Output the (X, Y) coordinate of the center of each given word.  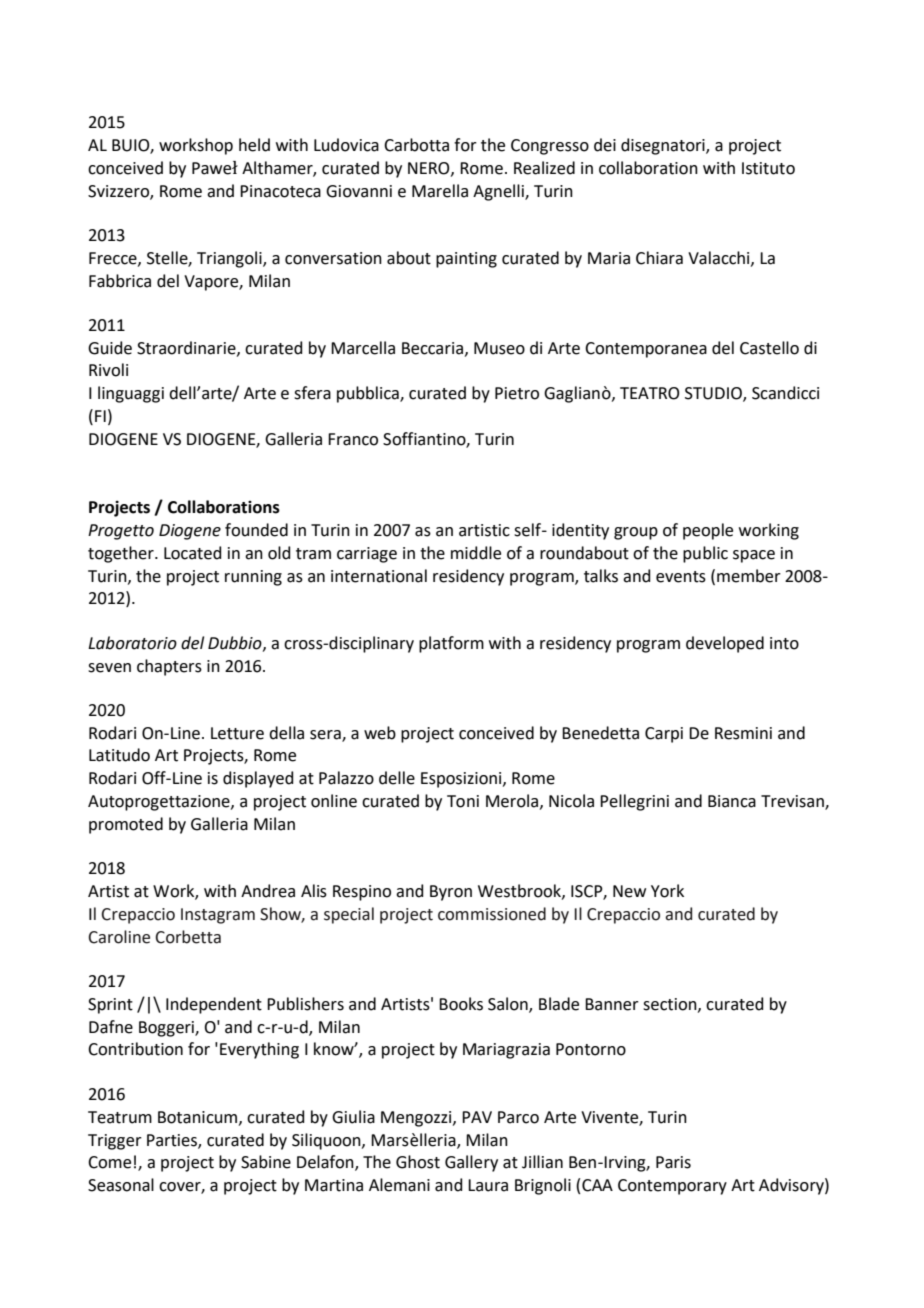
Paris (673, 1162)
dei (605, 145)
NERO (430, 169)
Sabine (266, 1162)
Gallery (471, 1163)
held (254, 145)
